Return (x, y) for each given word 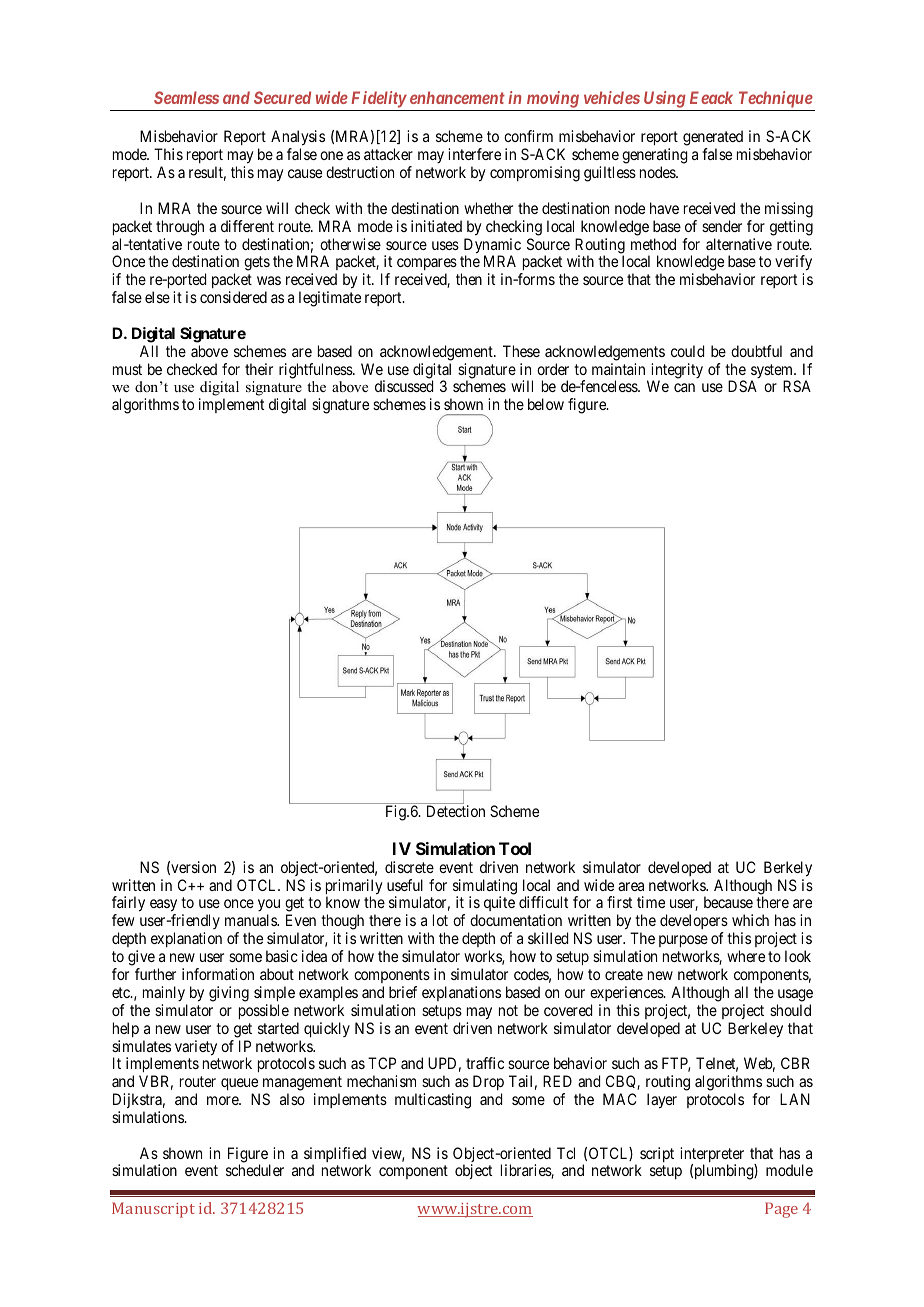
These (521, 351)
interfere (474, 154)
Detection (456, 811)
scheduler (255, 1170)
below (546, 404)
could (687, 351)
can (684, 387)
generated (713, 139)
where (746, 956)
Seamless (186, 97)
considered (233, 297)
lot (440, 920)
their (259, 369)
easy (163, 907)
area (631, 886)
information (218, 974)
